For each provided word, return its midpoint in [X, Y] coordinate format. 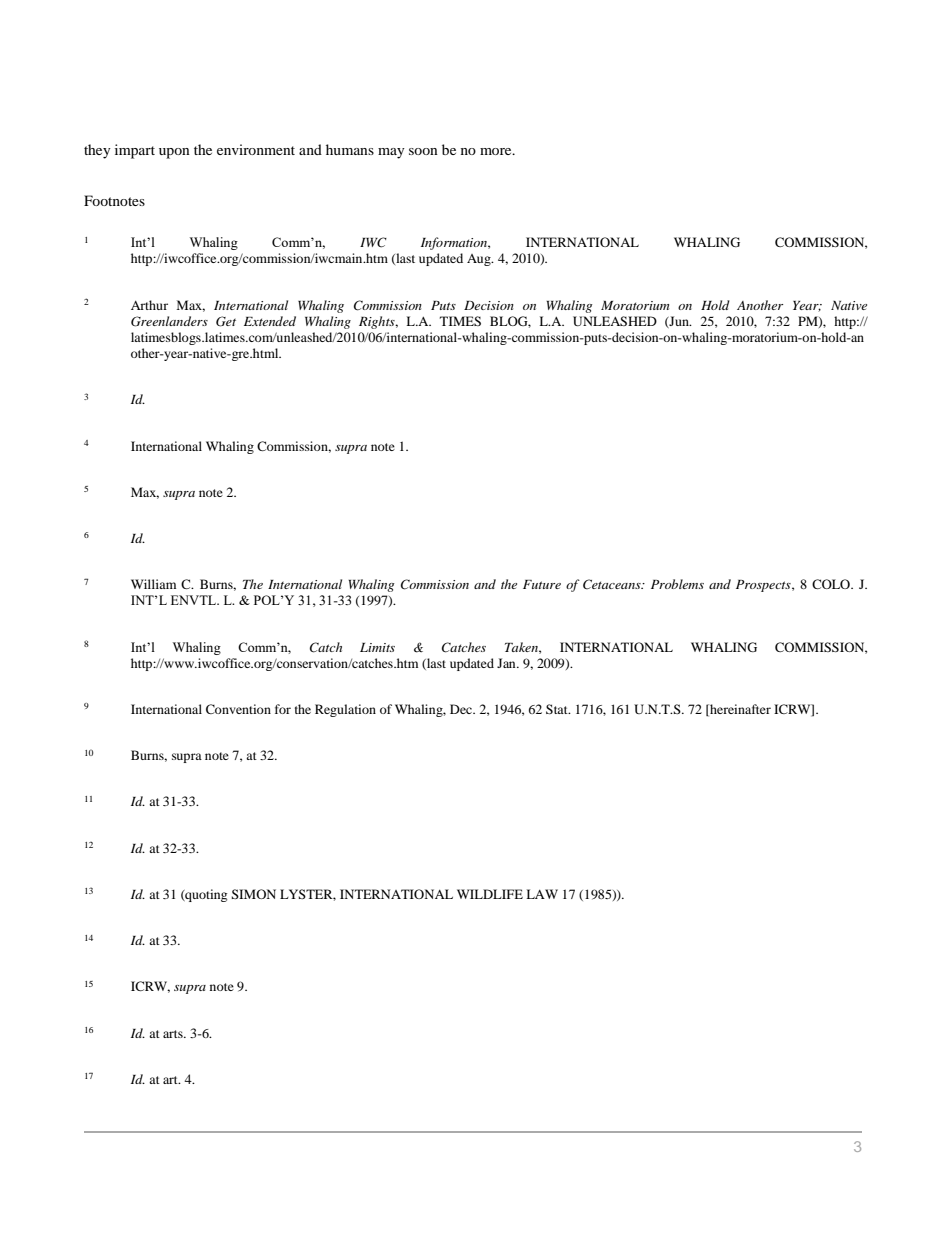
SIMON [253, 894]
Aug [480, 260]
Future [542, 584]
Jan [507, 663]
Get [226, 321]
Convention [238, 709]
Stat [558, 709]
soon [423, 151]
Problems [677, 584]
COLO [832, 584]
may [391, 153]
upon [174, 153]
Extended [270, 321]
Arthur [149, 305]
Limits [377, 647]
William [153, 584]
